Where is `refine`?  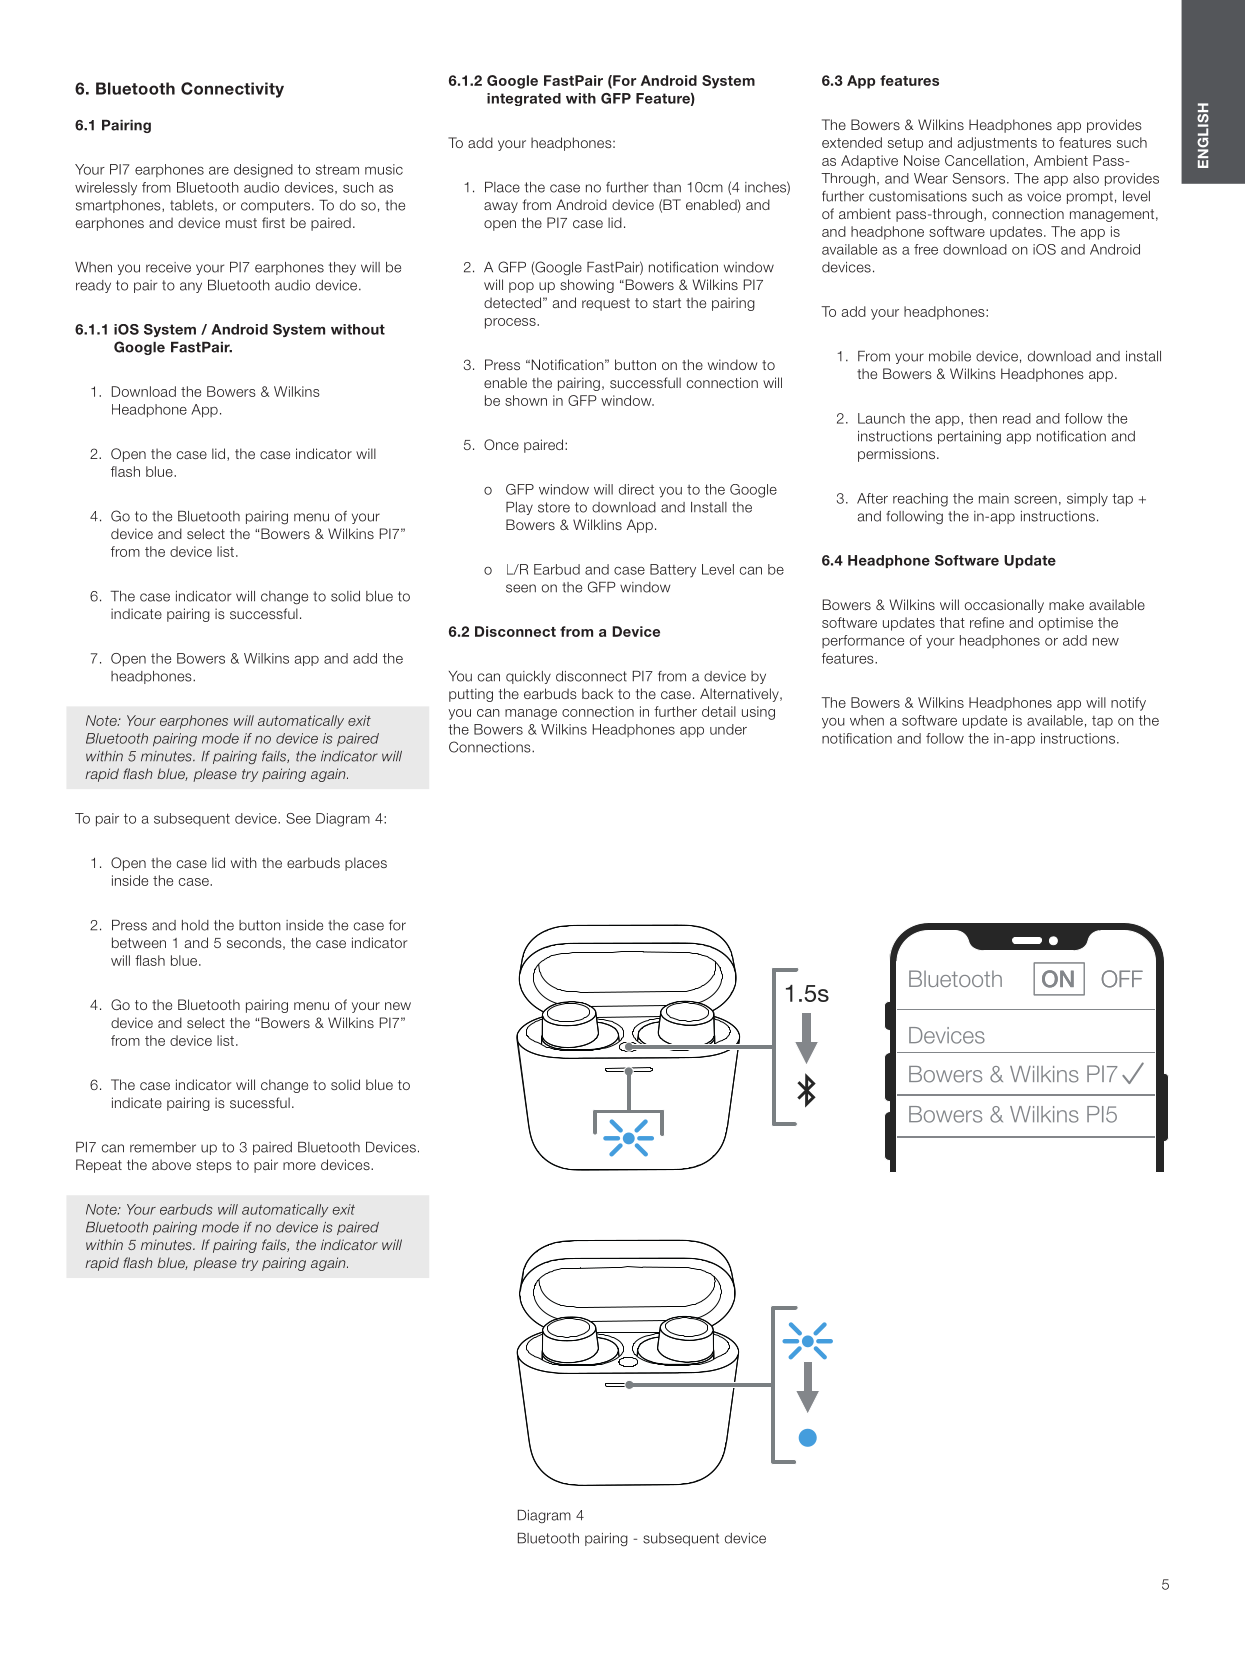 refine is located at coordinates (987, 622).
